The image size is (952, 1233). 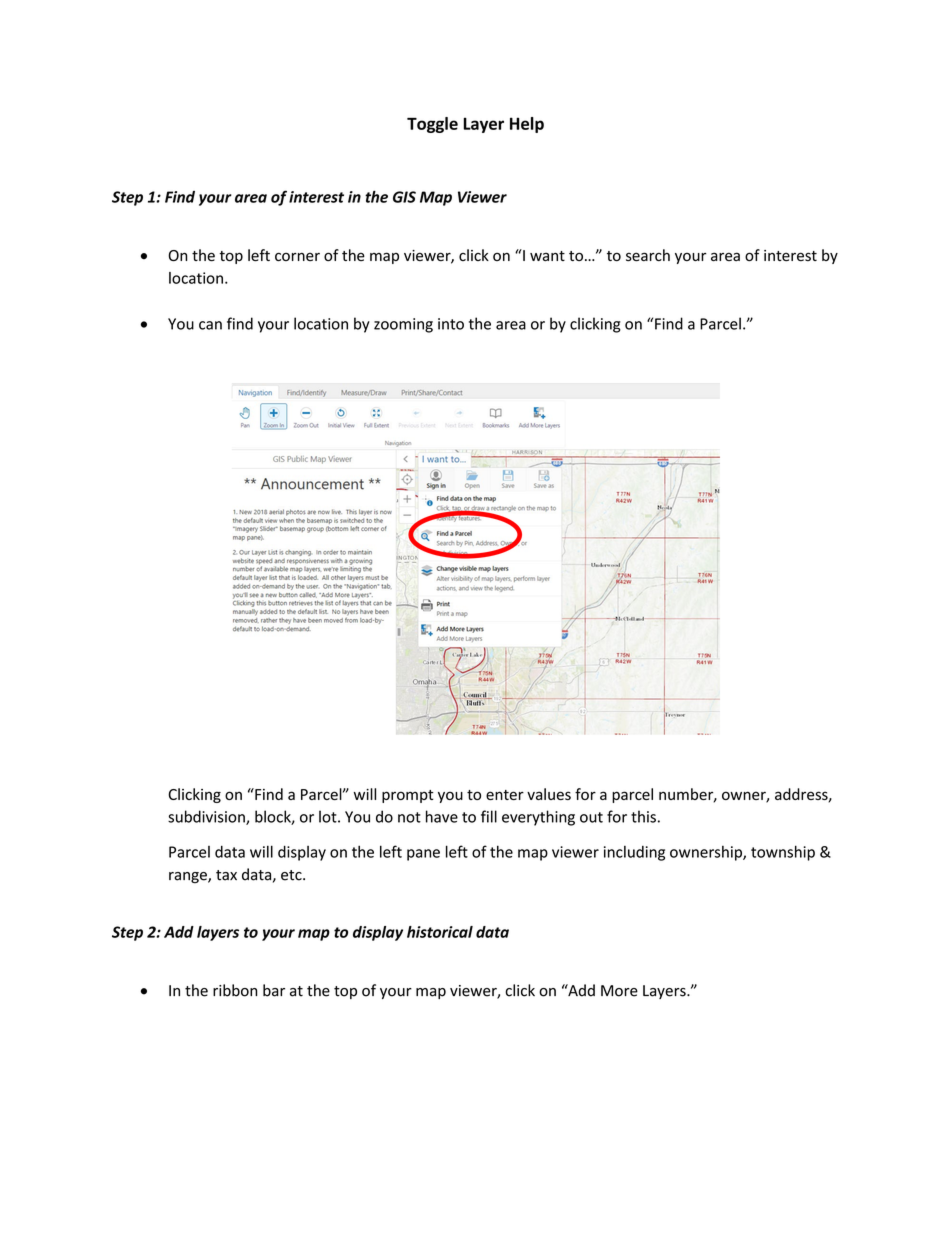 I want to click on into, so click(x=451, y=324).
